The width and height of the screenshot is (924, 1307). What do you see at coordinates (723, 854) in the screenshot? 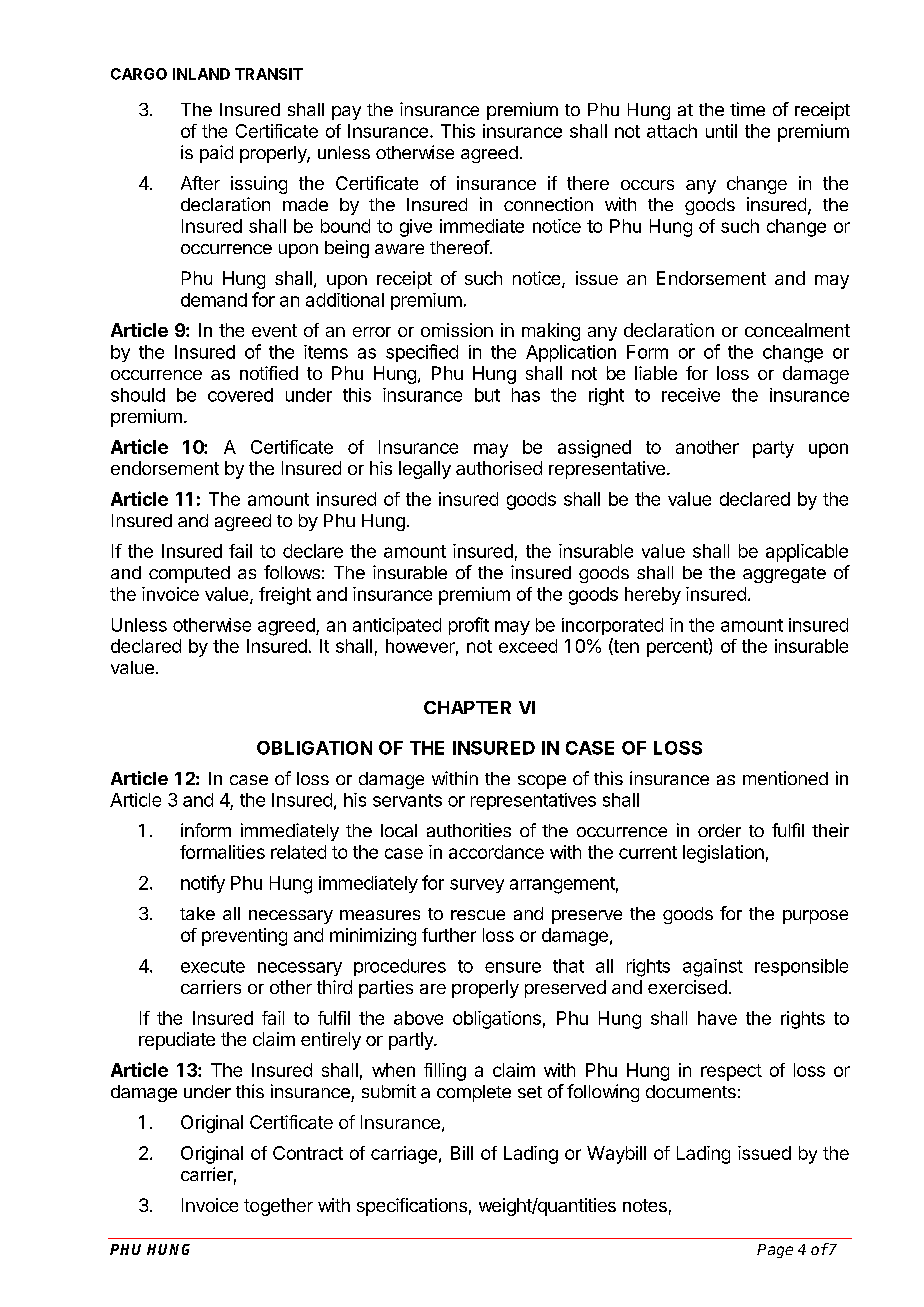
I see `legislation` at bounding box center [723, 854].
